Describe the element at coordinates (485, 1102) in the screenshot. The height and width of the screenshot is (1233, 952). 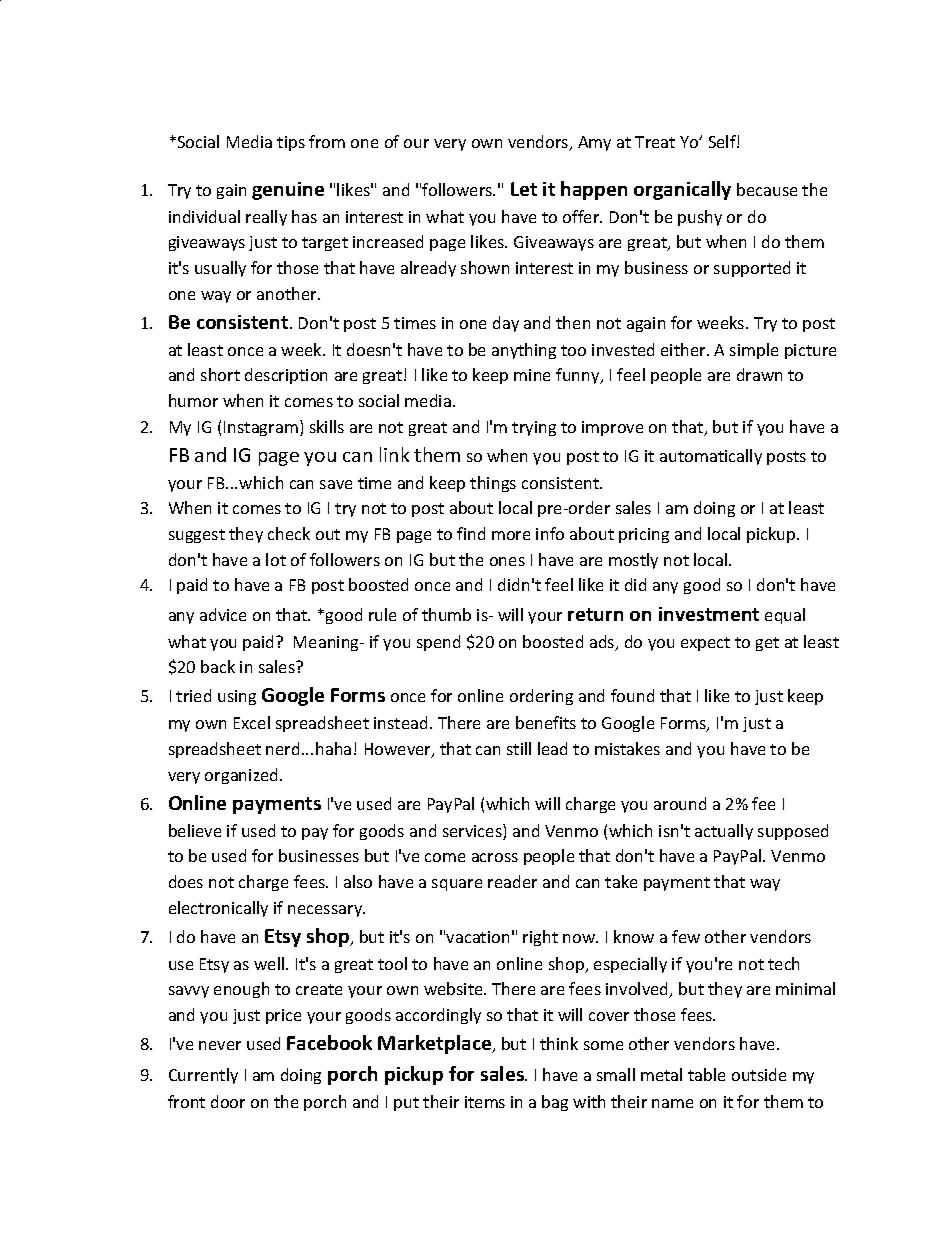
I see `items` at that location.
